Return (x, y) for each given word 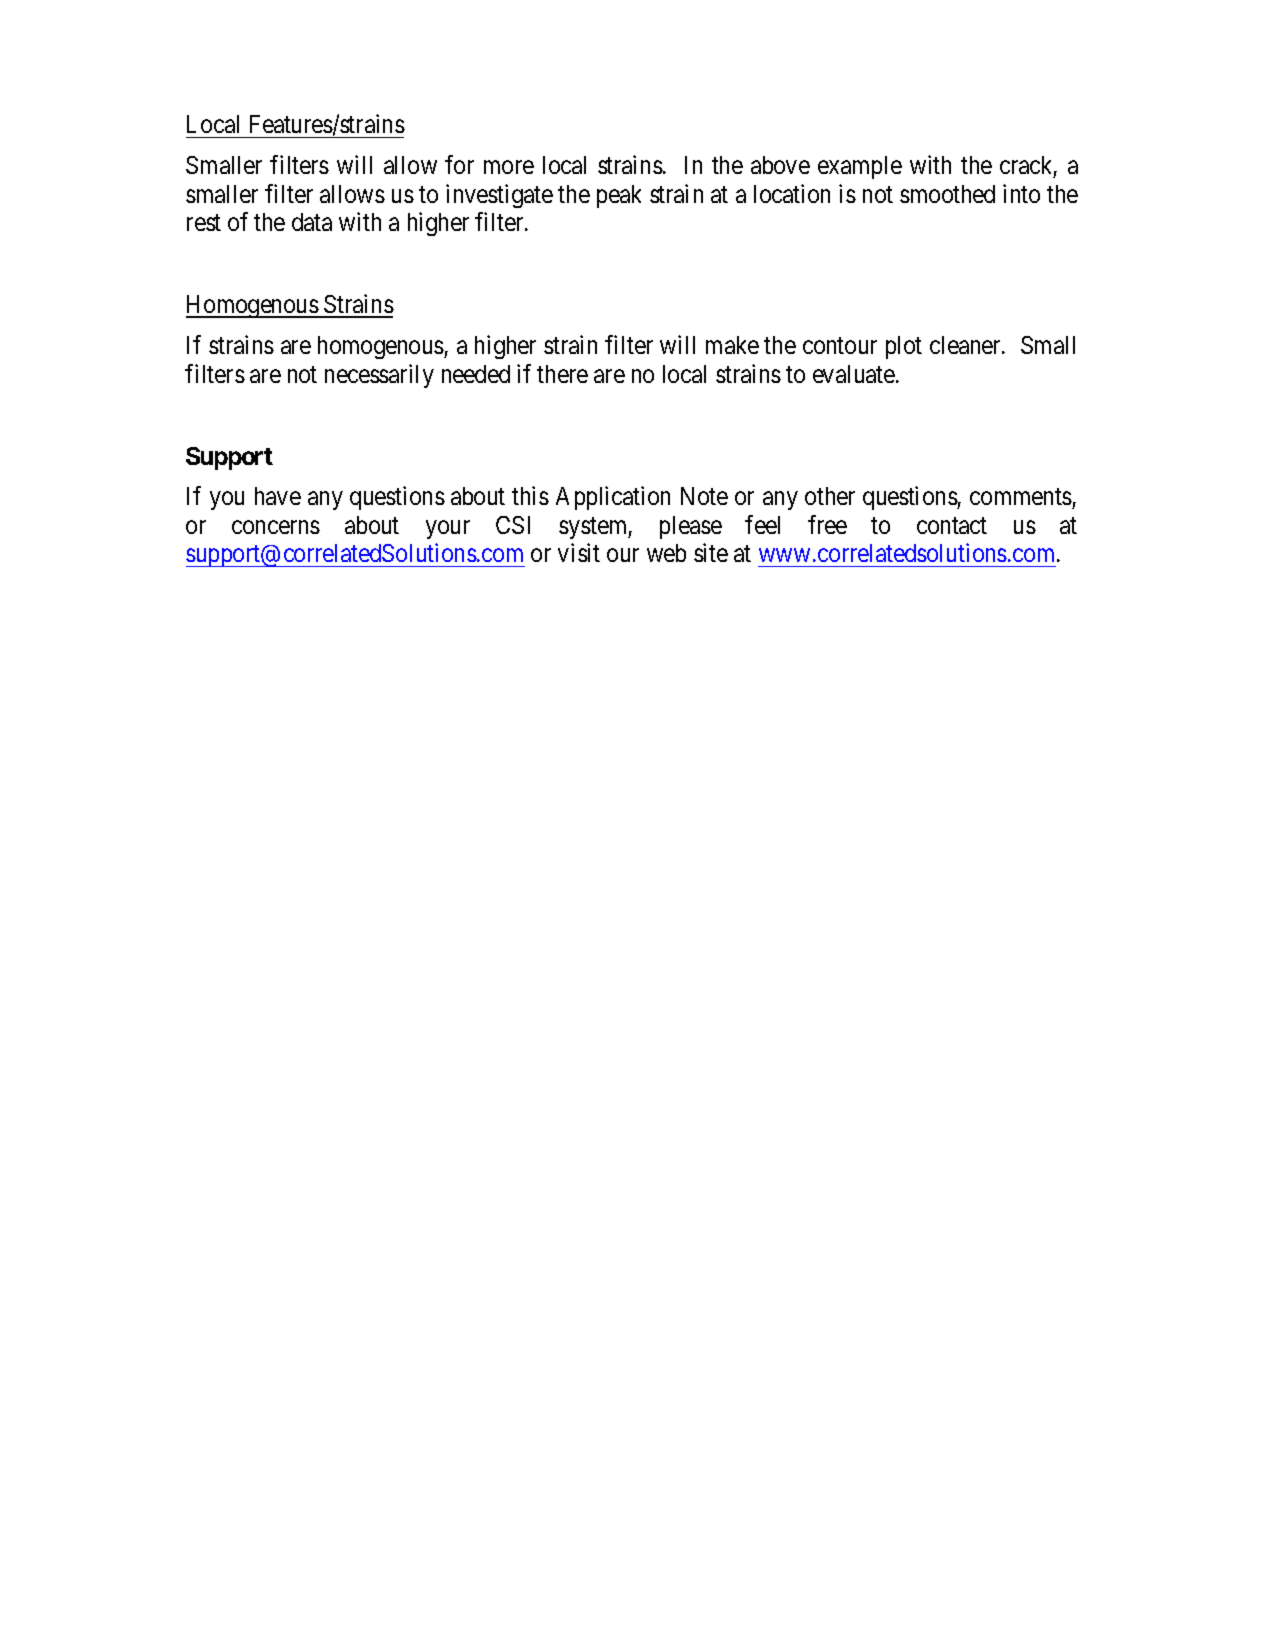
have (278, 496)
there (562, 374)
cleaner (966, 345)
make (732, 345)
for (459, 164)
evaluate (855, 374)
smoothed (947, 194)
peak (619, 196)
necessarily (379, 376)
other (830, 496)
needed (476, 374)
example (860, 167)
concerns (276, 527)
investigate (499, 196)
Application (613, 498)
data (312, 222)
